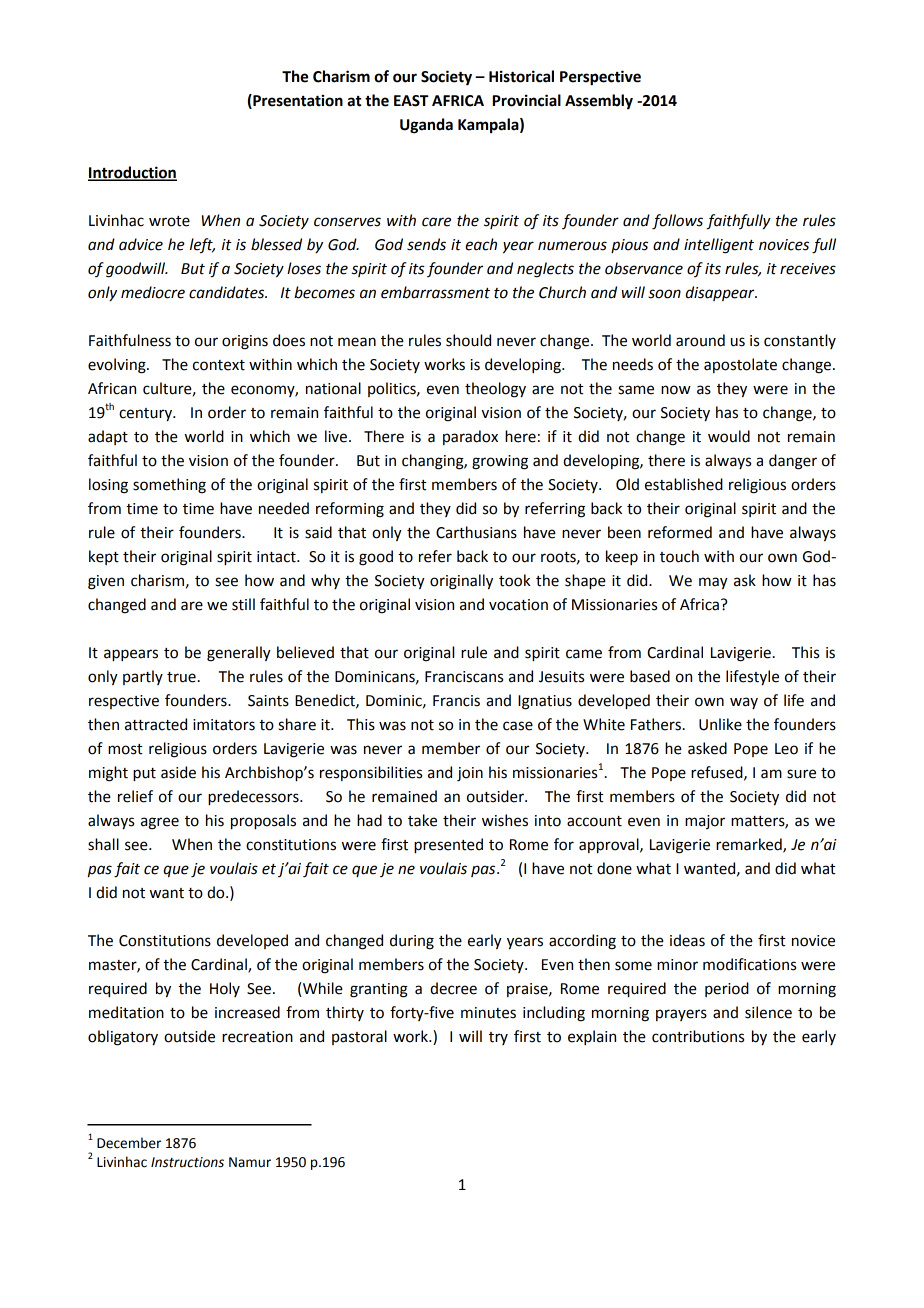  I want to click on Instructions, so click(187, 1162).
